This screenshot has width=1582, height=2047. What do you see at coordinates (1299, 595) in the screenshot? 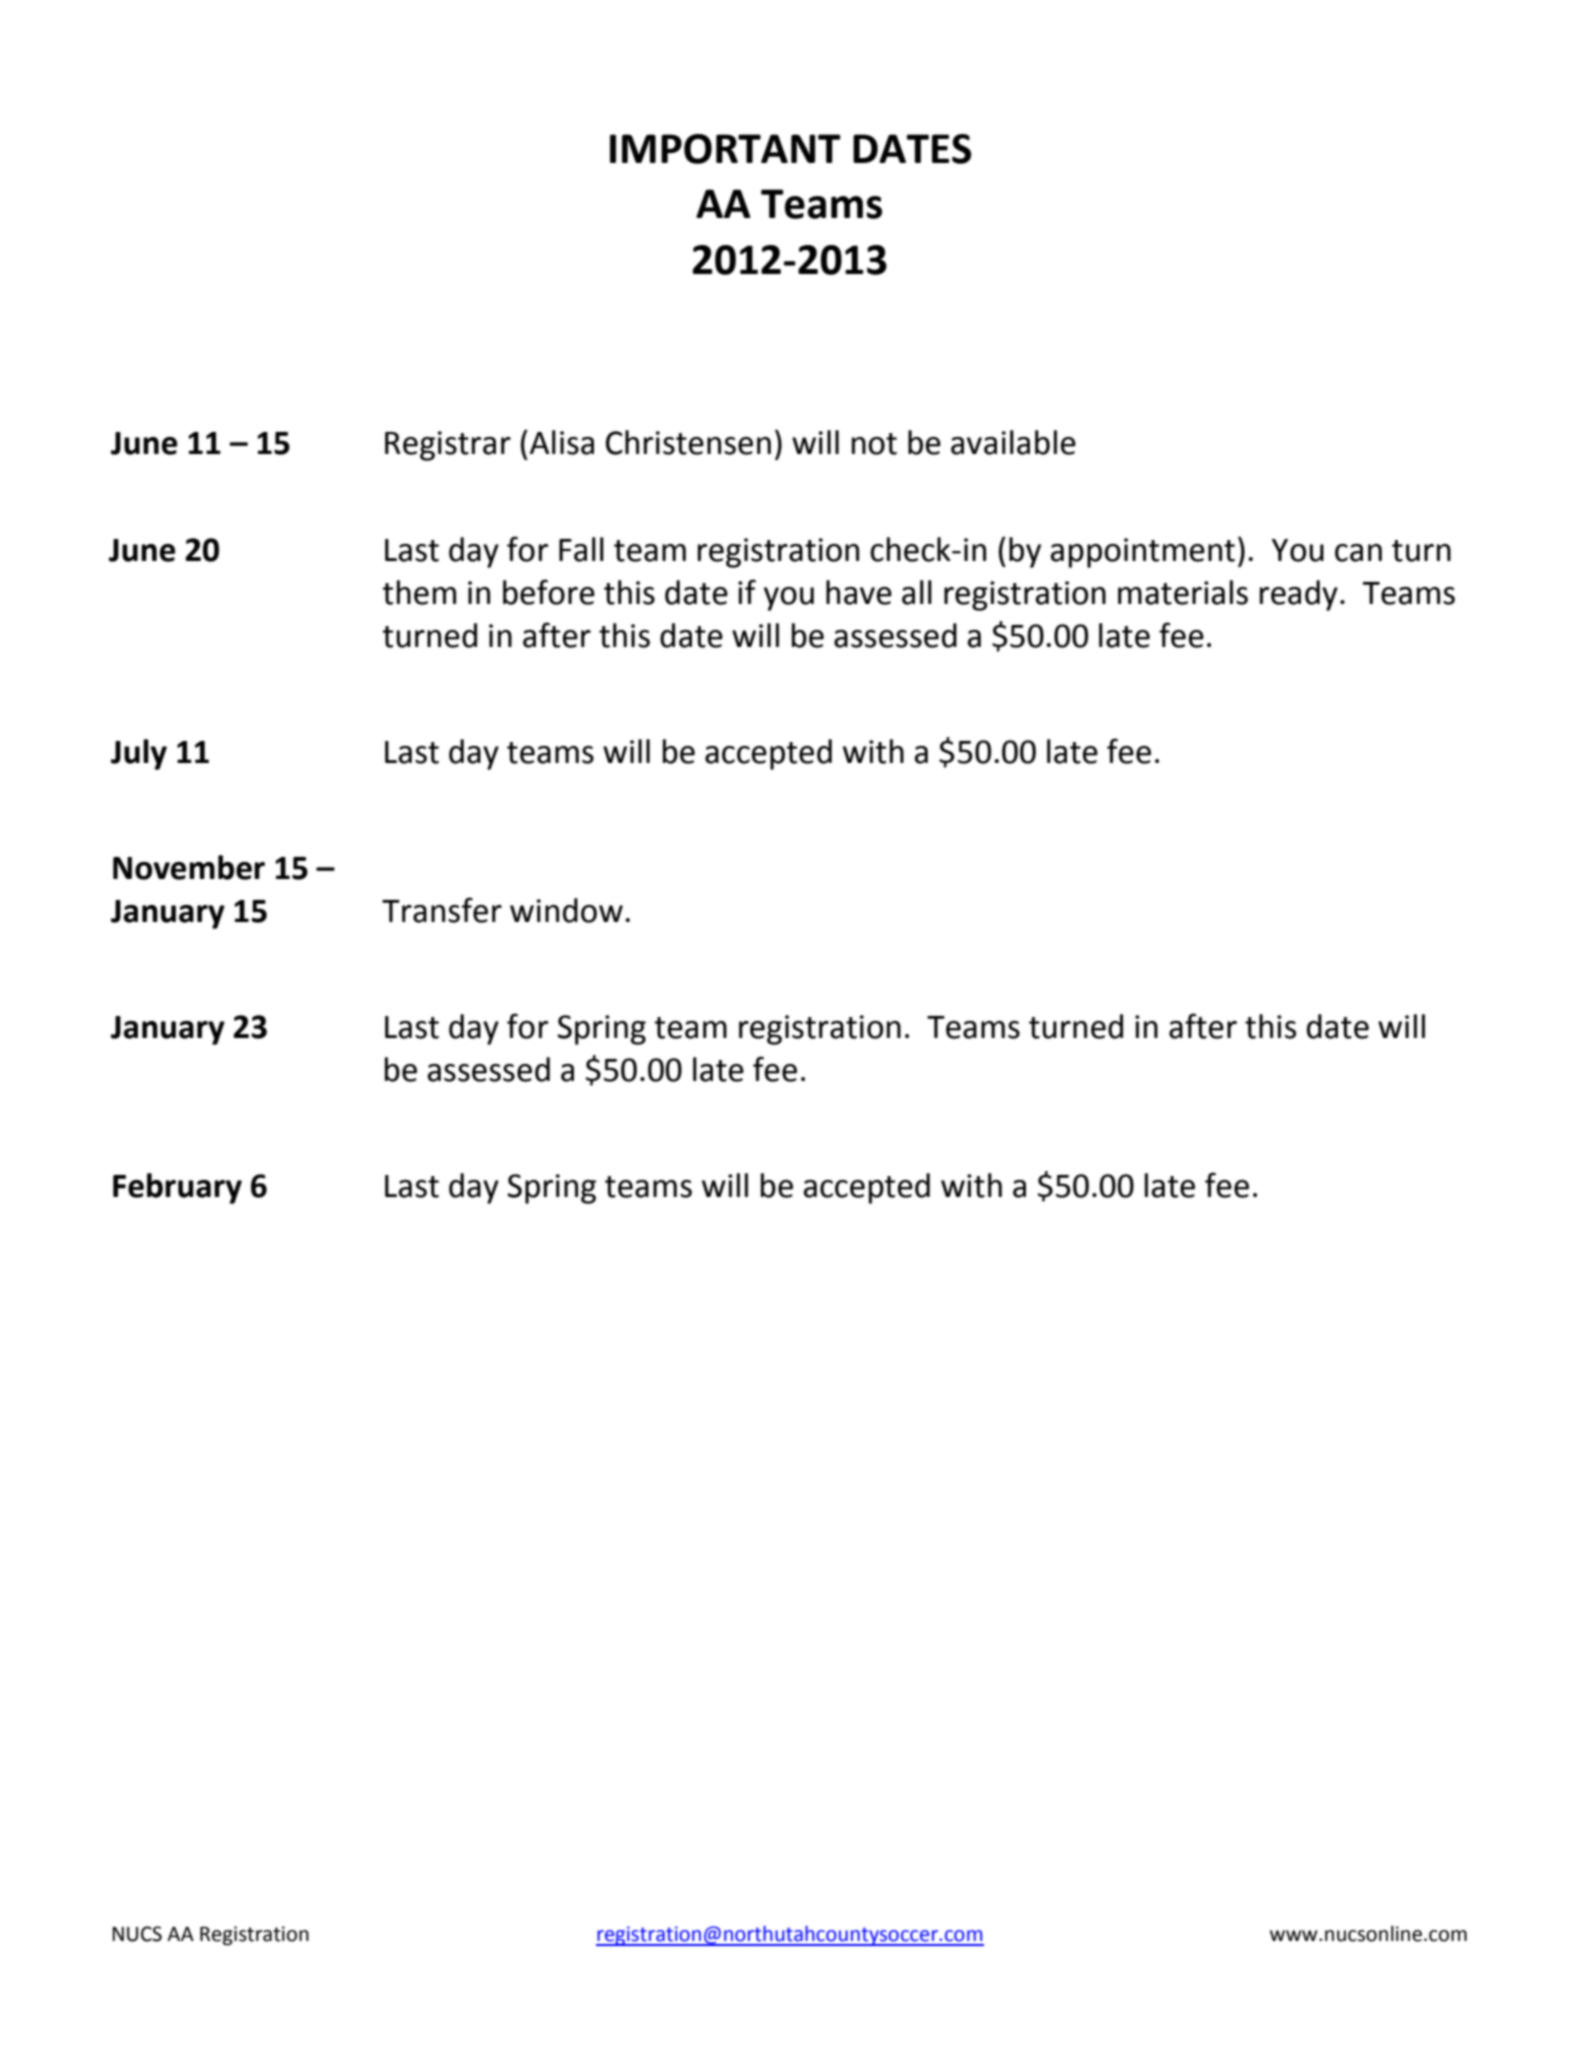
I see `ready` at bounding box center [1299, 595].
